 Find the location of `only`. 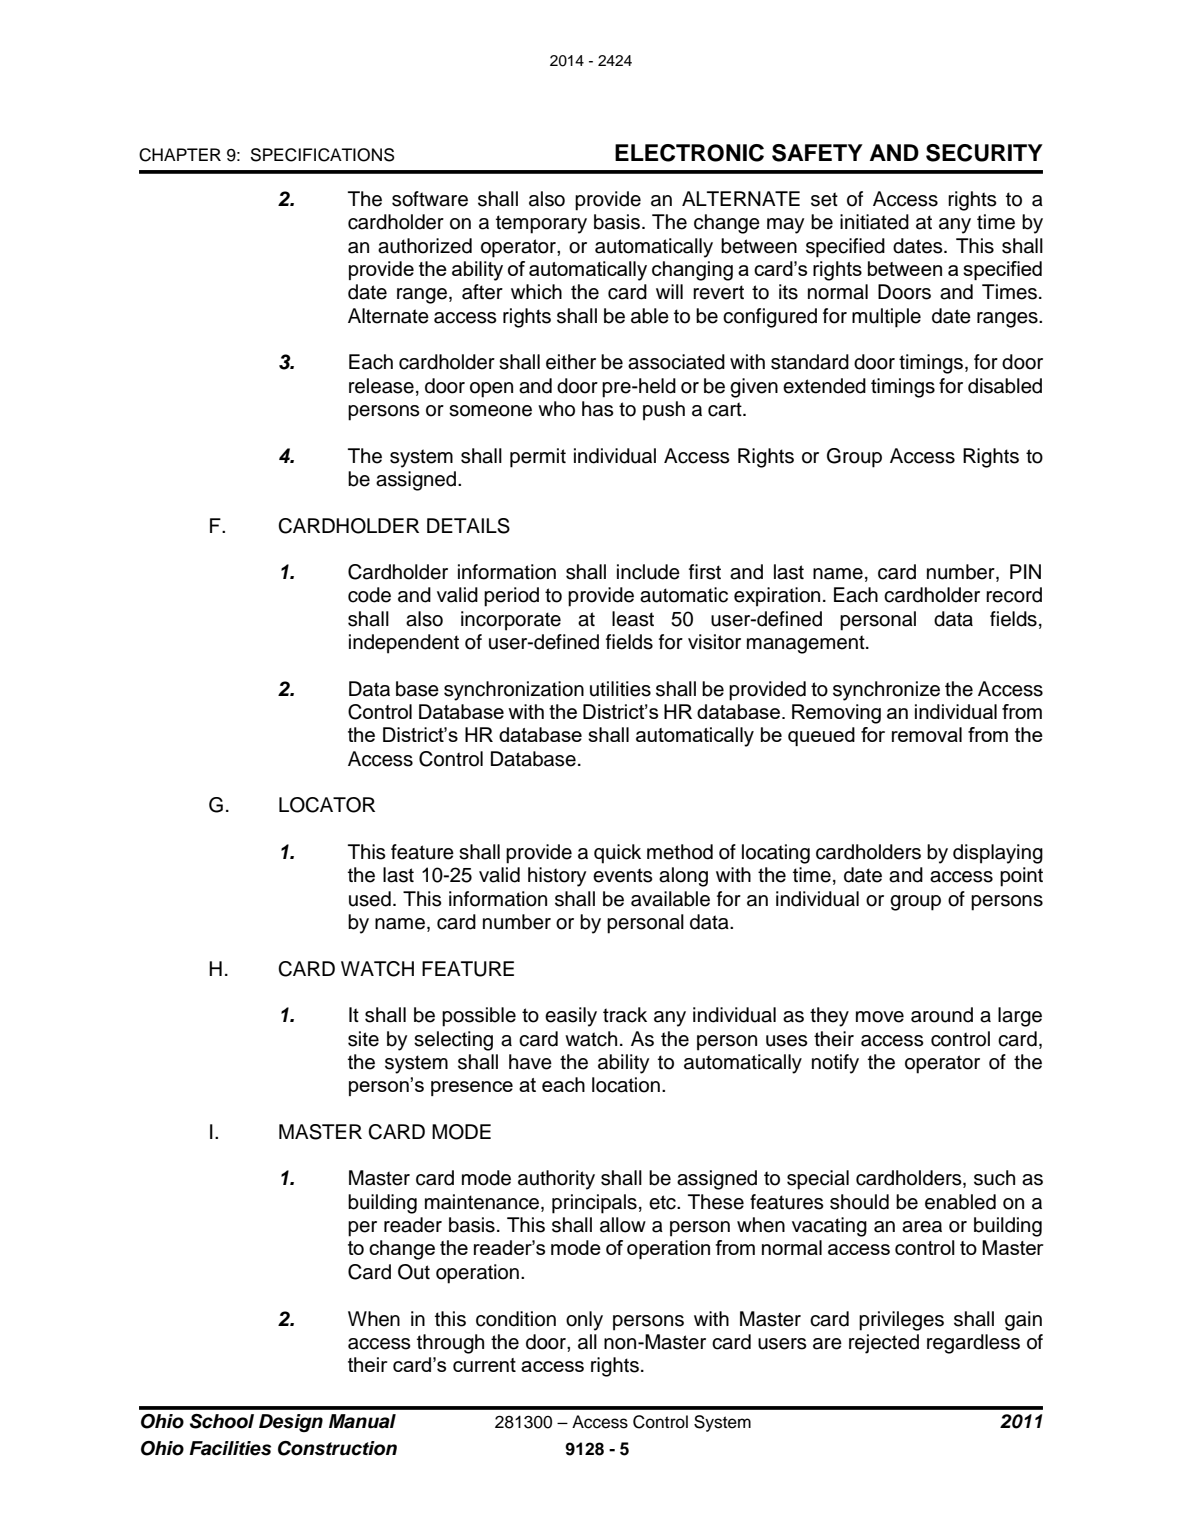

only is located at coordinates (584, 1321).
